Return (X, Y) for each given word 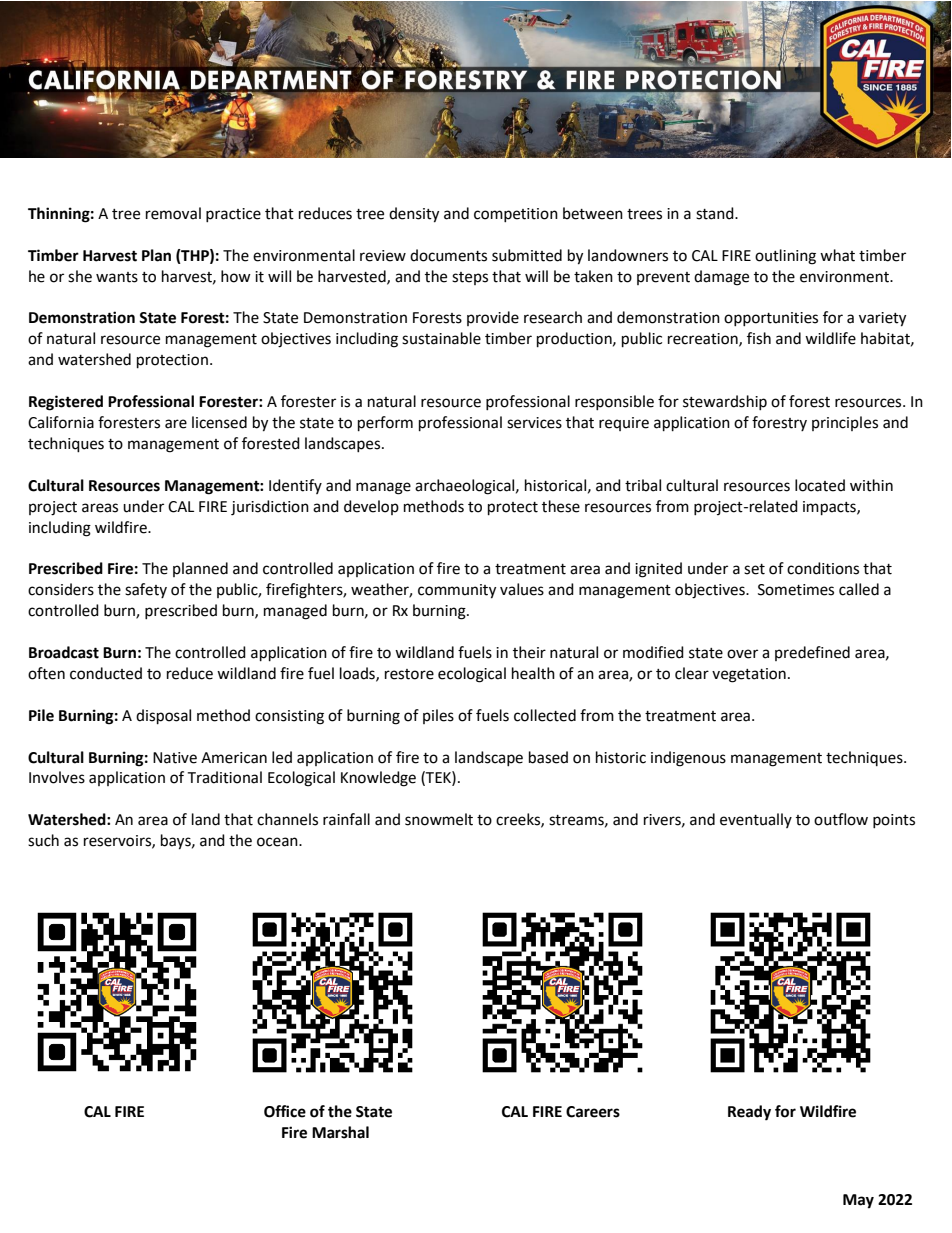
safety (146, 590)
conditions (823, 568)
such (43, 840)
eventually (756, 820)
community (457, 591)
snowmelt (439, 819)
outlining (785, 257)
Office (285, 1111)
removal (173, 213)
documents (448, 255)
